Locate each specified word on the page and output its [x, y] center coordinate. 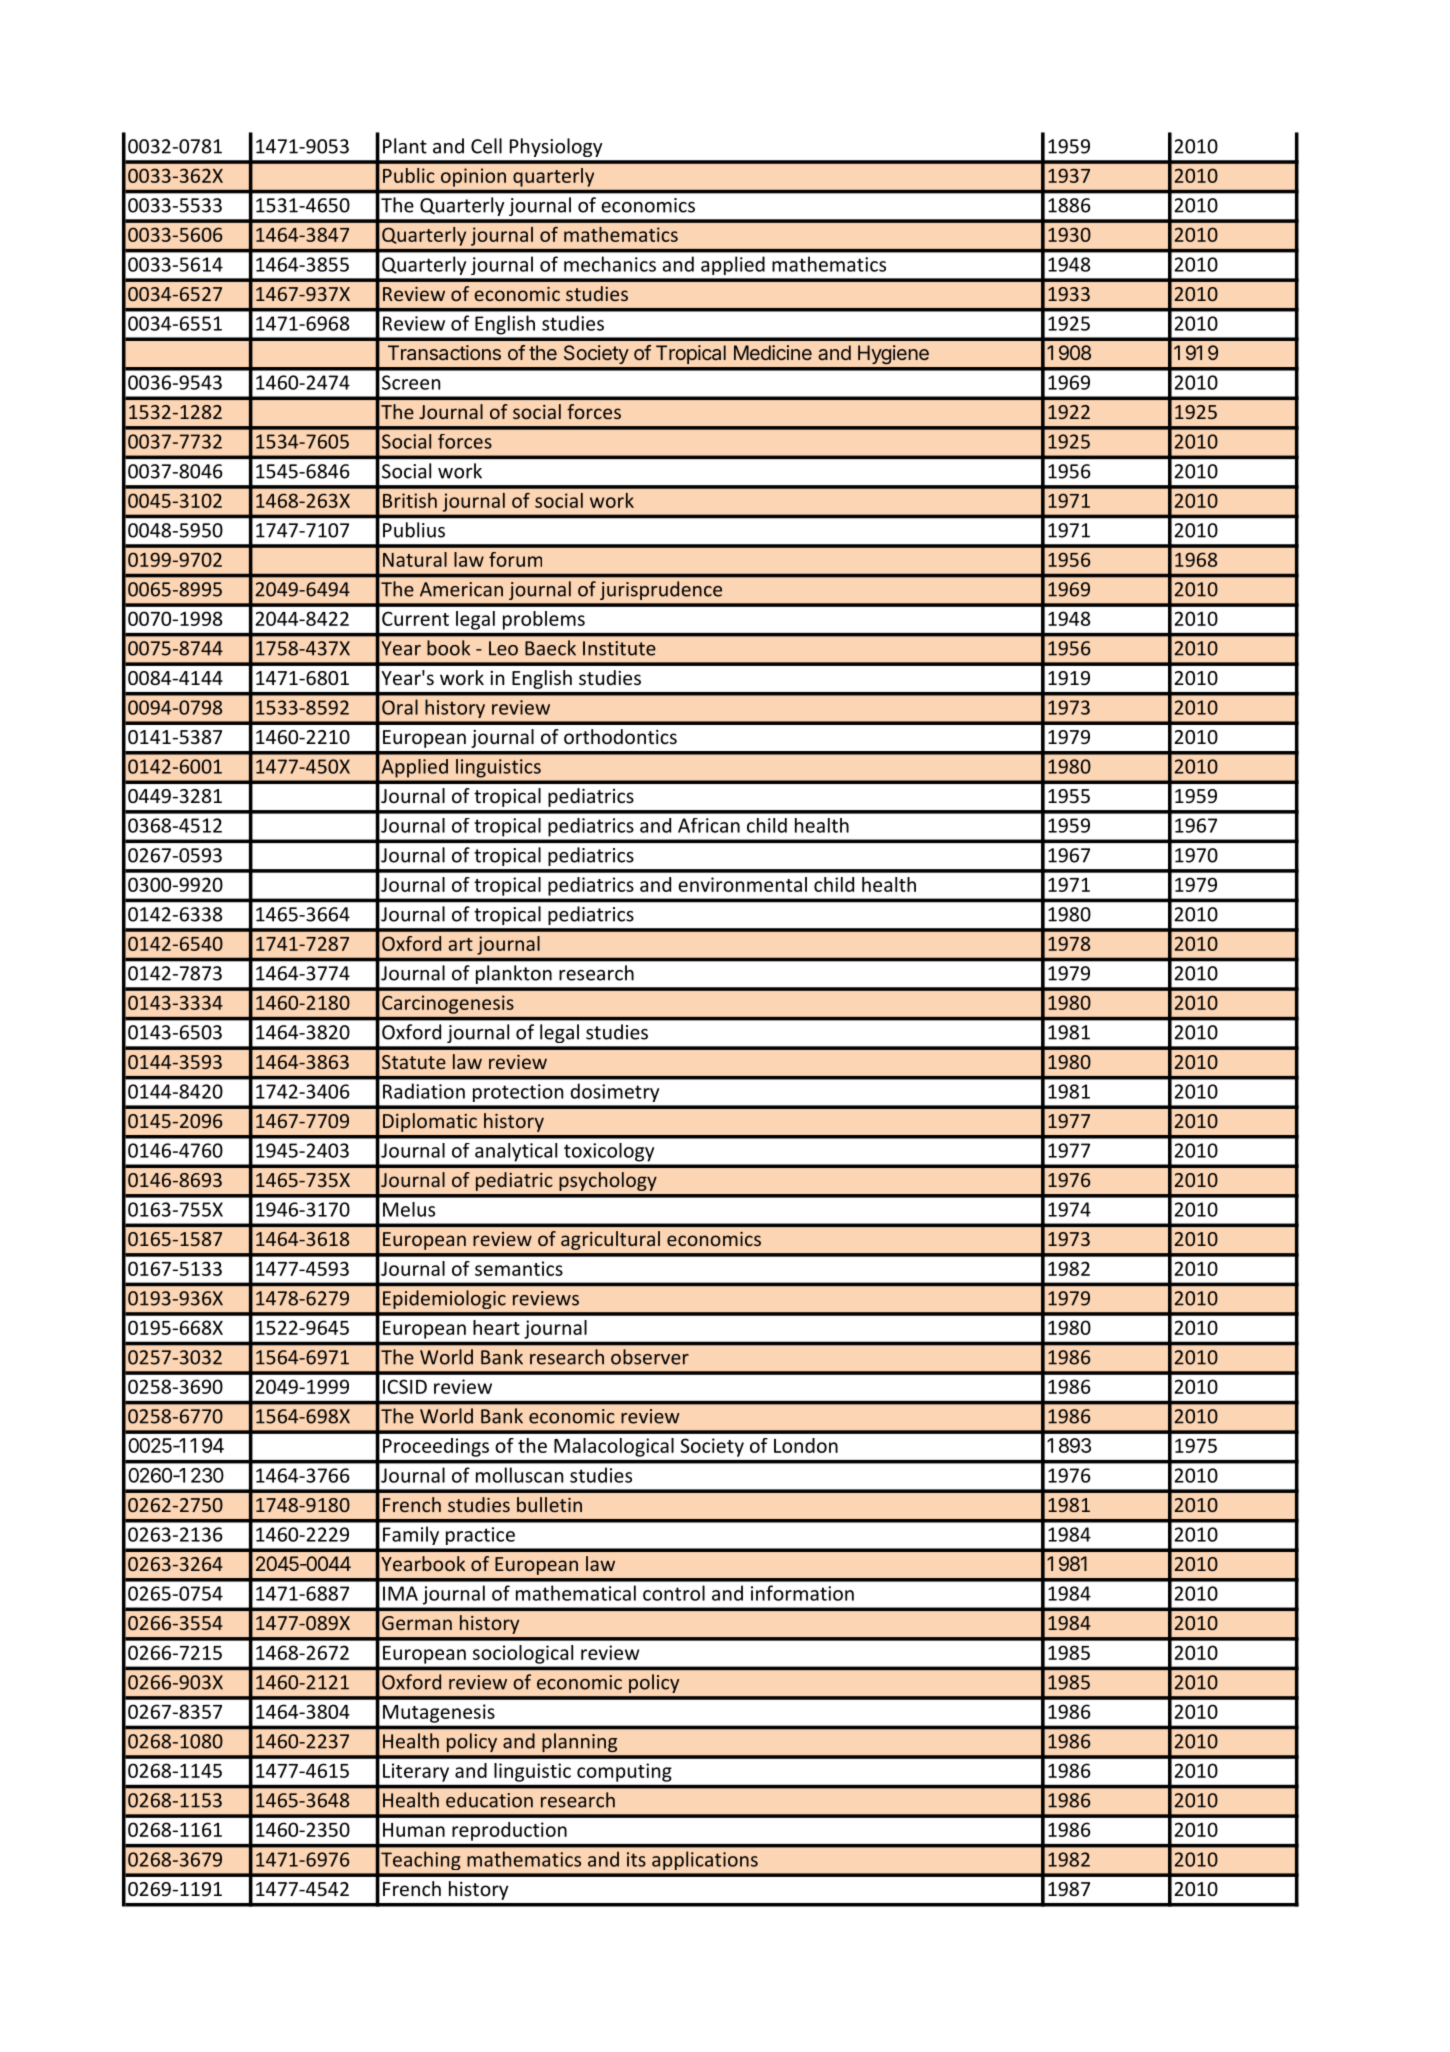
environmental [742, 884]
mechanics [610, 264]
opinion [473, 177]
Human [414, 1830]
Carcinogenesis [448, 1004]
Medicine [773, 352]
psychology [608, 1181]
